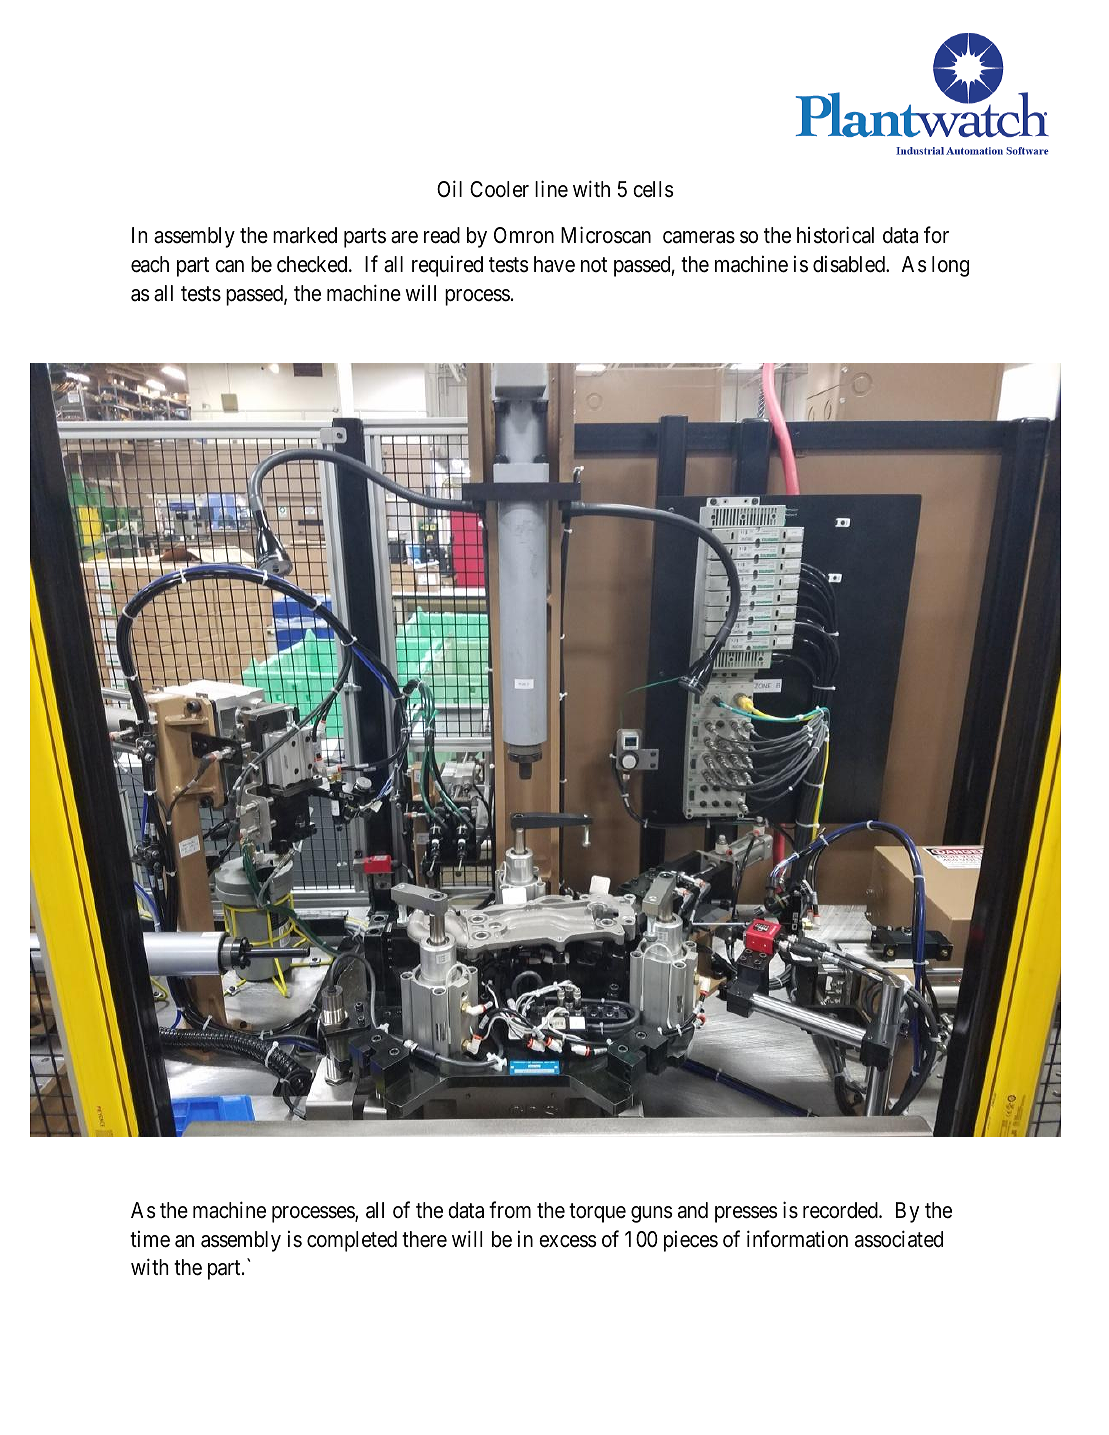  Describe the element at coordinates (850, 264) in the document. I see `disabled` at that location.
